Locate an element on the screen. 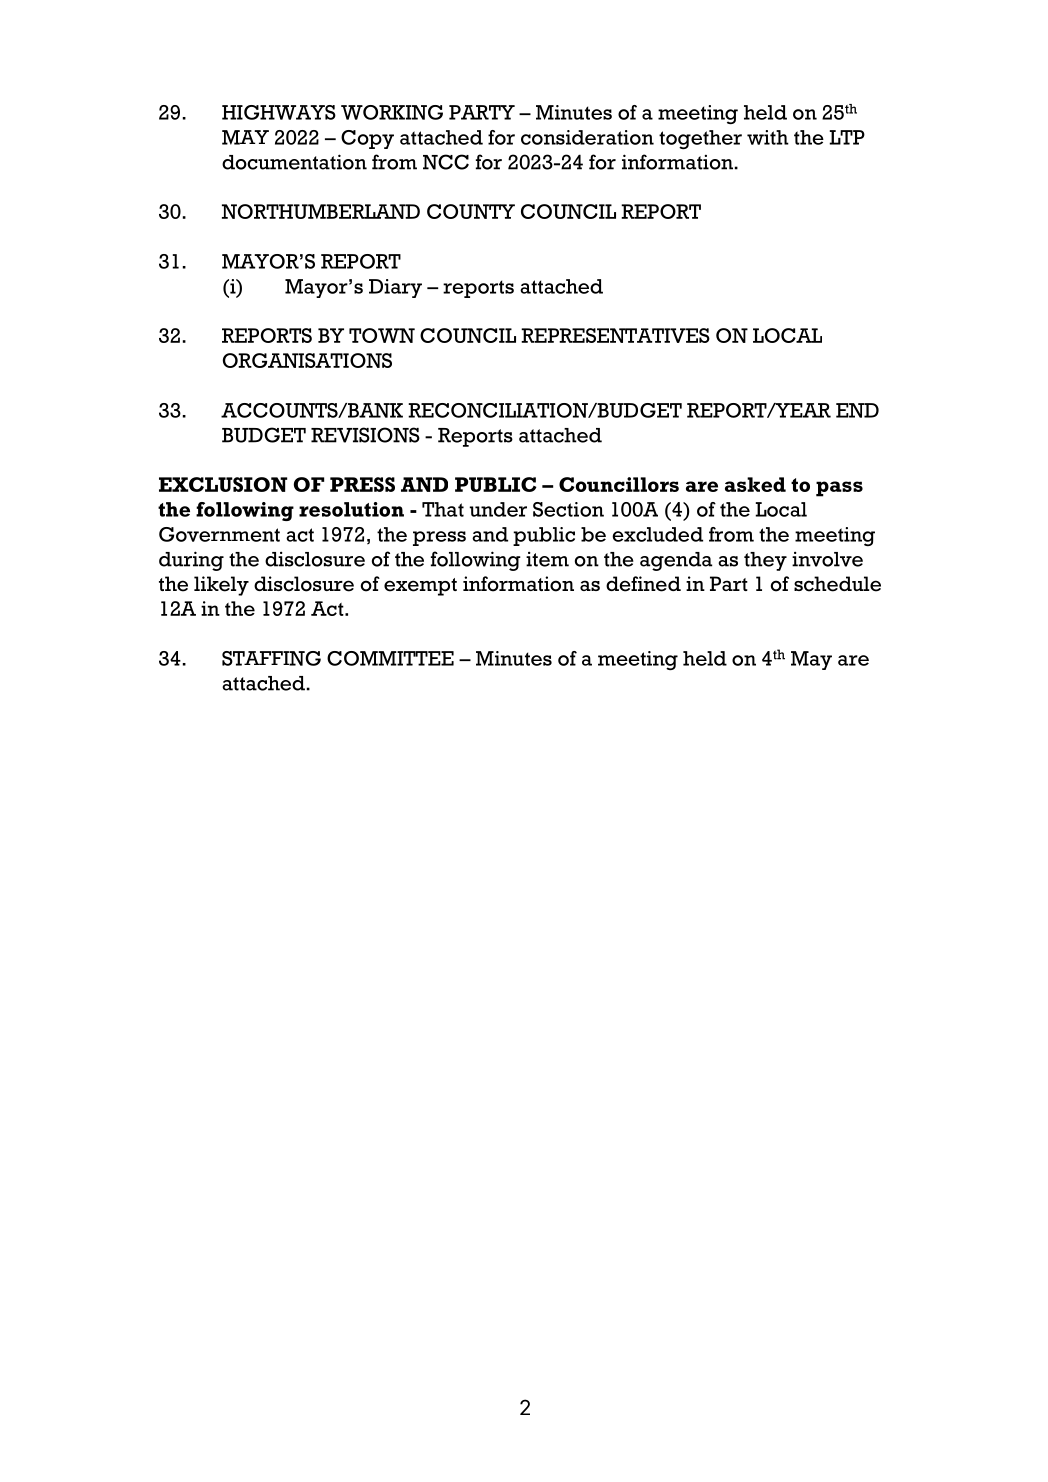 This screenshot has height=1482, width=1048. STAFFING is located at coordinates (271, 658).
